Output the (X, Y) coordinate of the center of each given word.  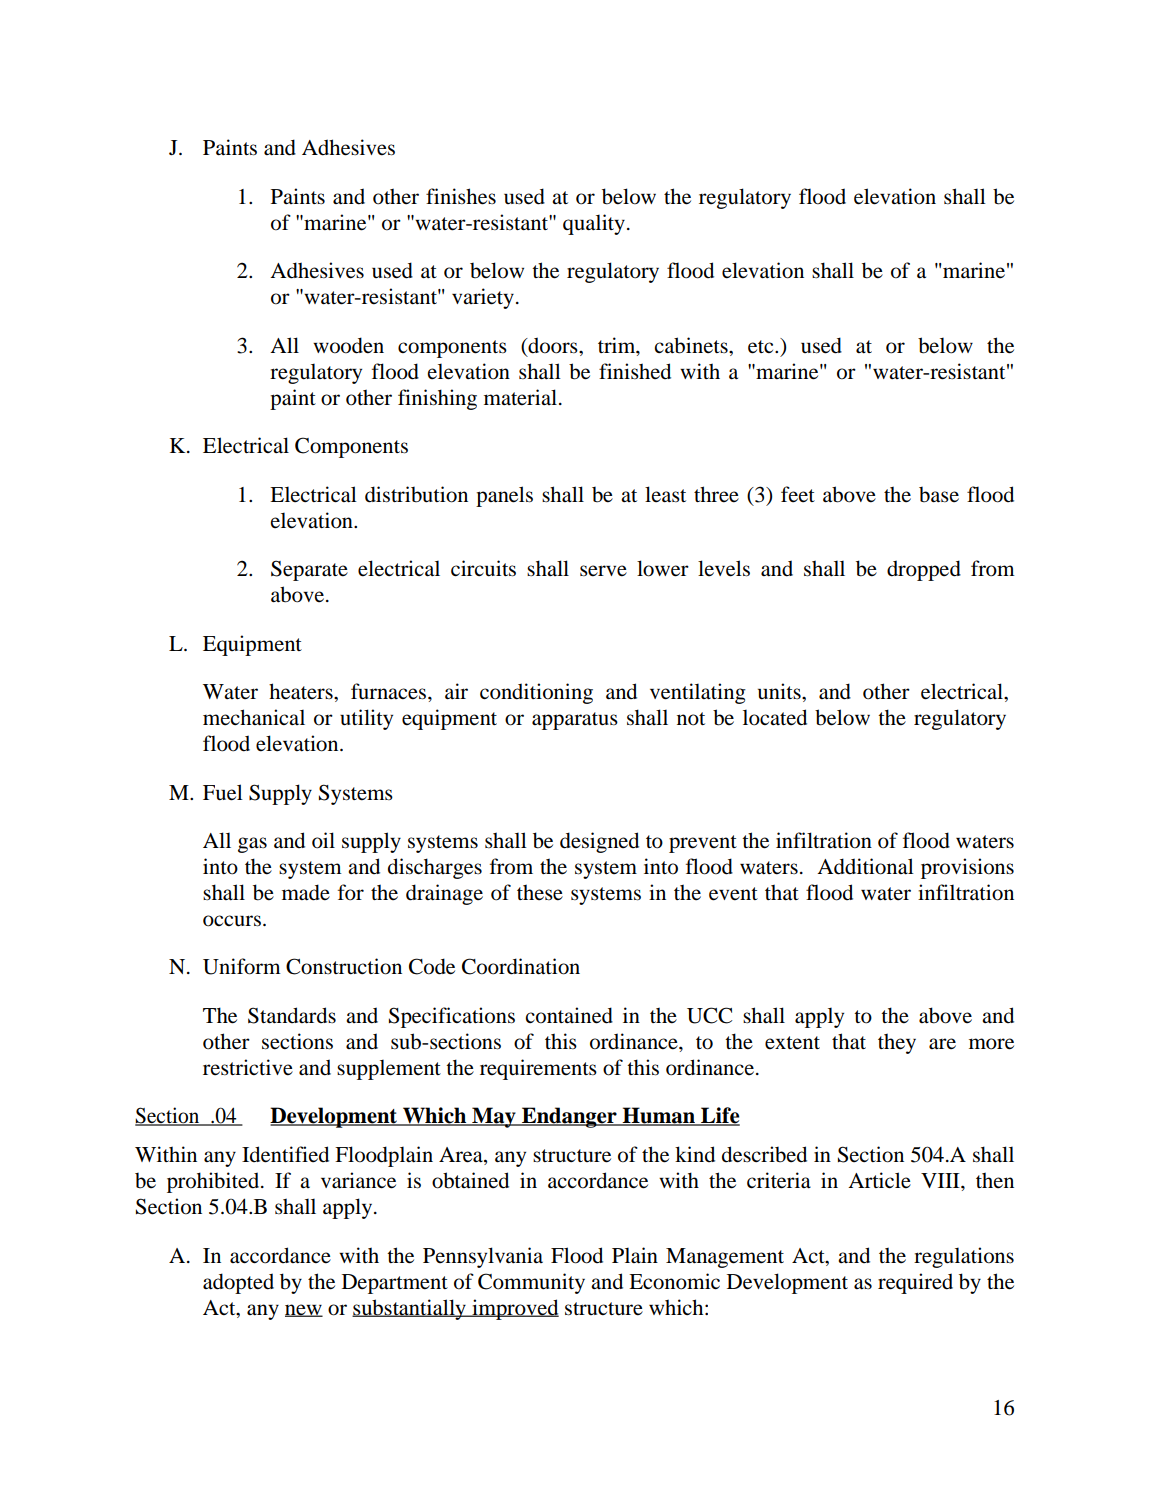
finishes (461, 196)
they (897, 1043)
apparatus (575, 721)
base (939, 495)
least (665, 494)
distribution (416, 494)
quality (594, 224)
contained (569, 1015)
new (304, 1310)
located (775, 717)
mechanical (254, 717)
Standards (292, 1015)
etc (762, 347)
